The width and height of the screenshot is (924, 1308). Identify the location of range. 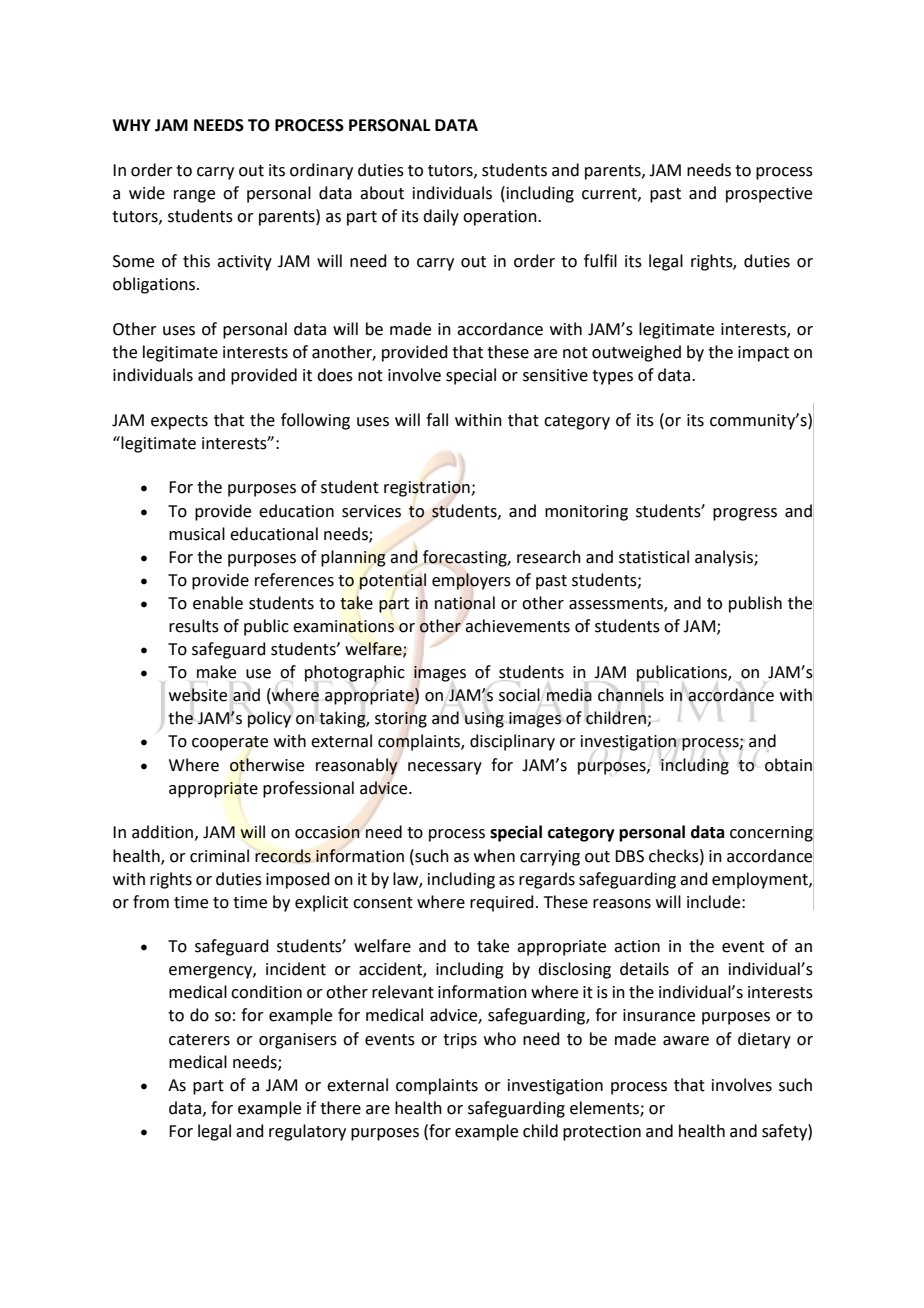
(194, 196).
